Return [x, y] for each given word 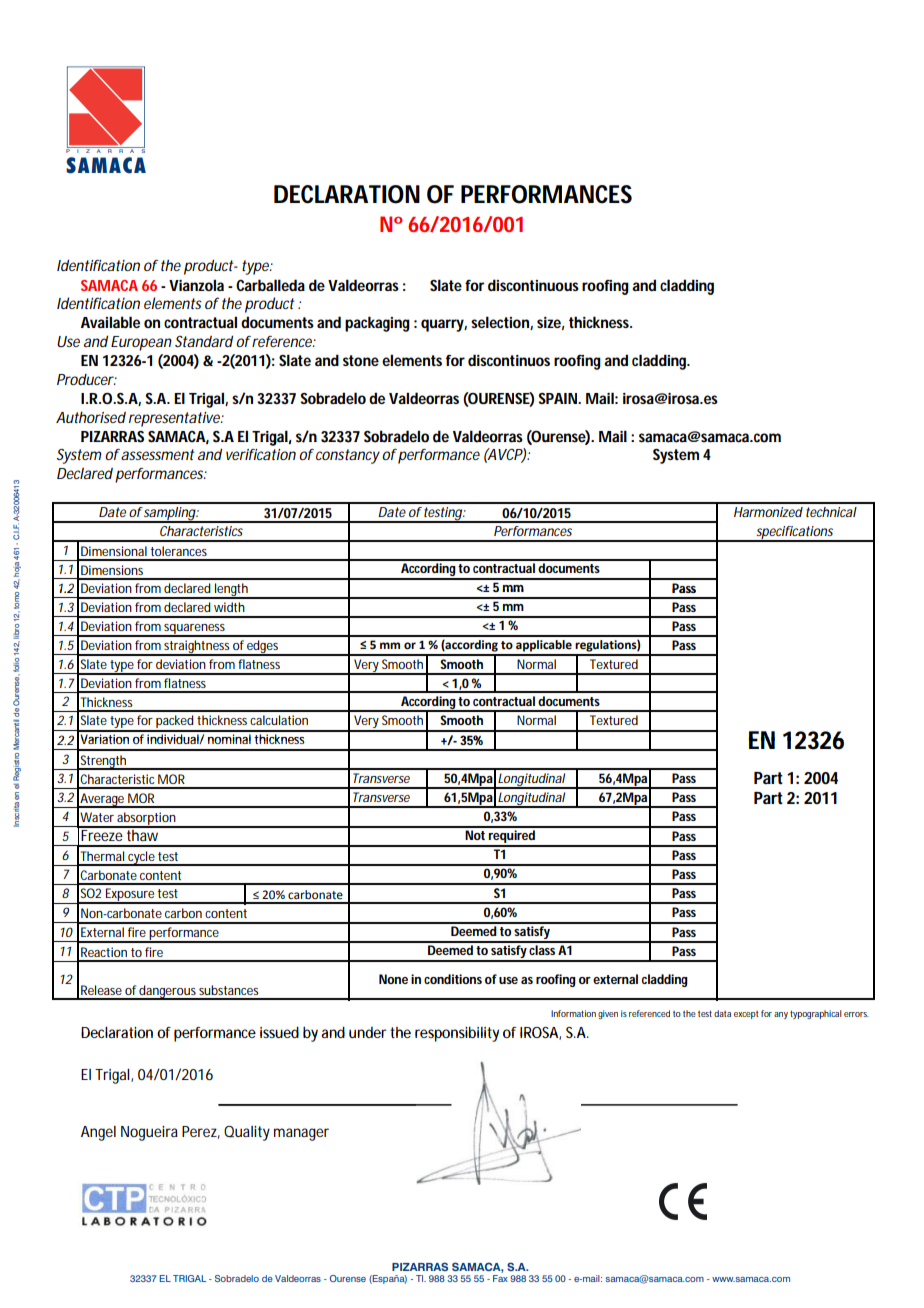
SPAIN [559, 398]
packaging [377, 324]
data [722, 1013]
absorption [147, 820]
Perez [201, 1132]
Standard [204, 341]
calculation [279, 720]
